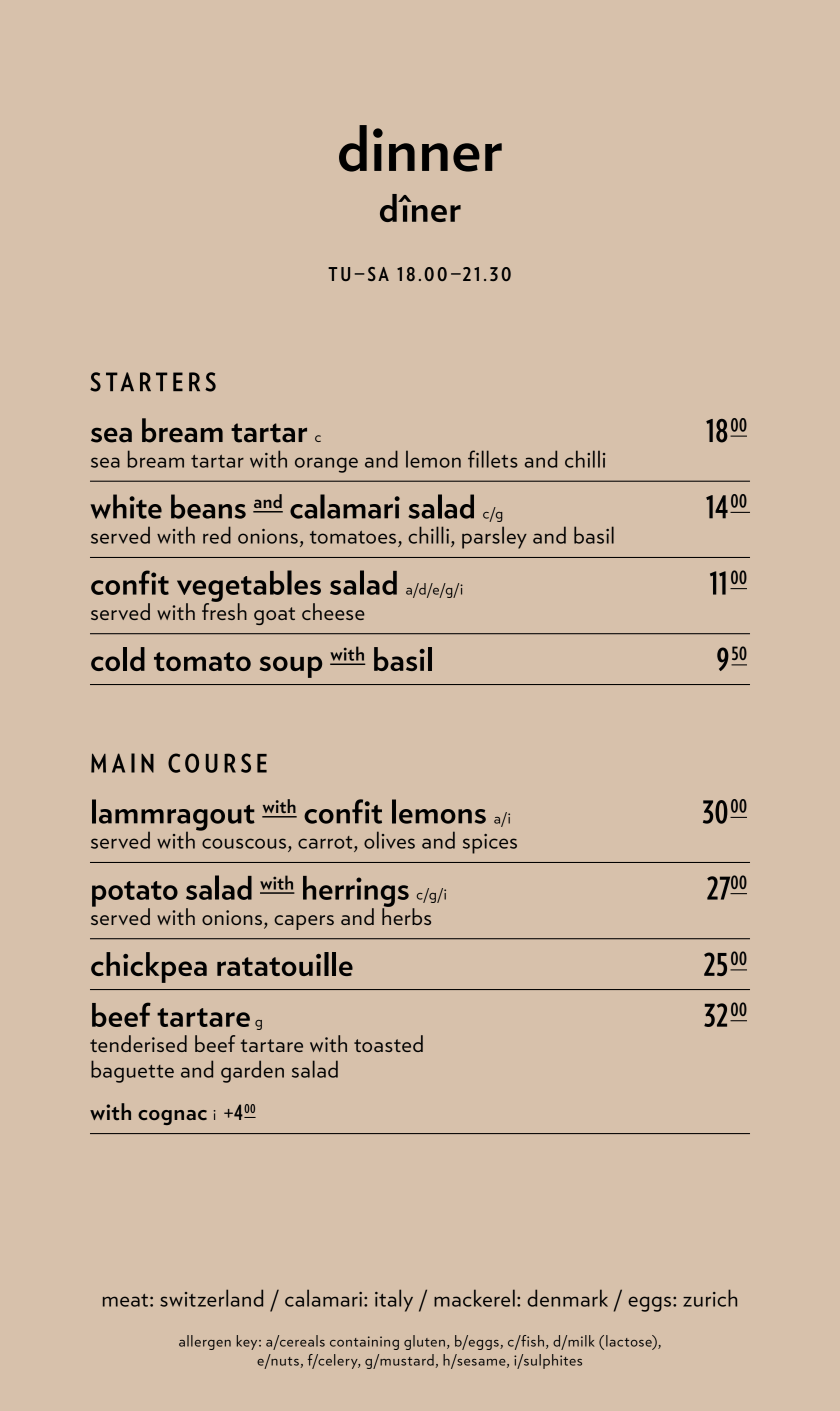 This page has height=1411, width=840. Describe the element at coordinates (208, 506) in the page. I see `beans` at that location.
